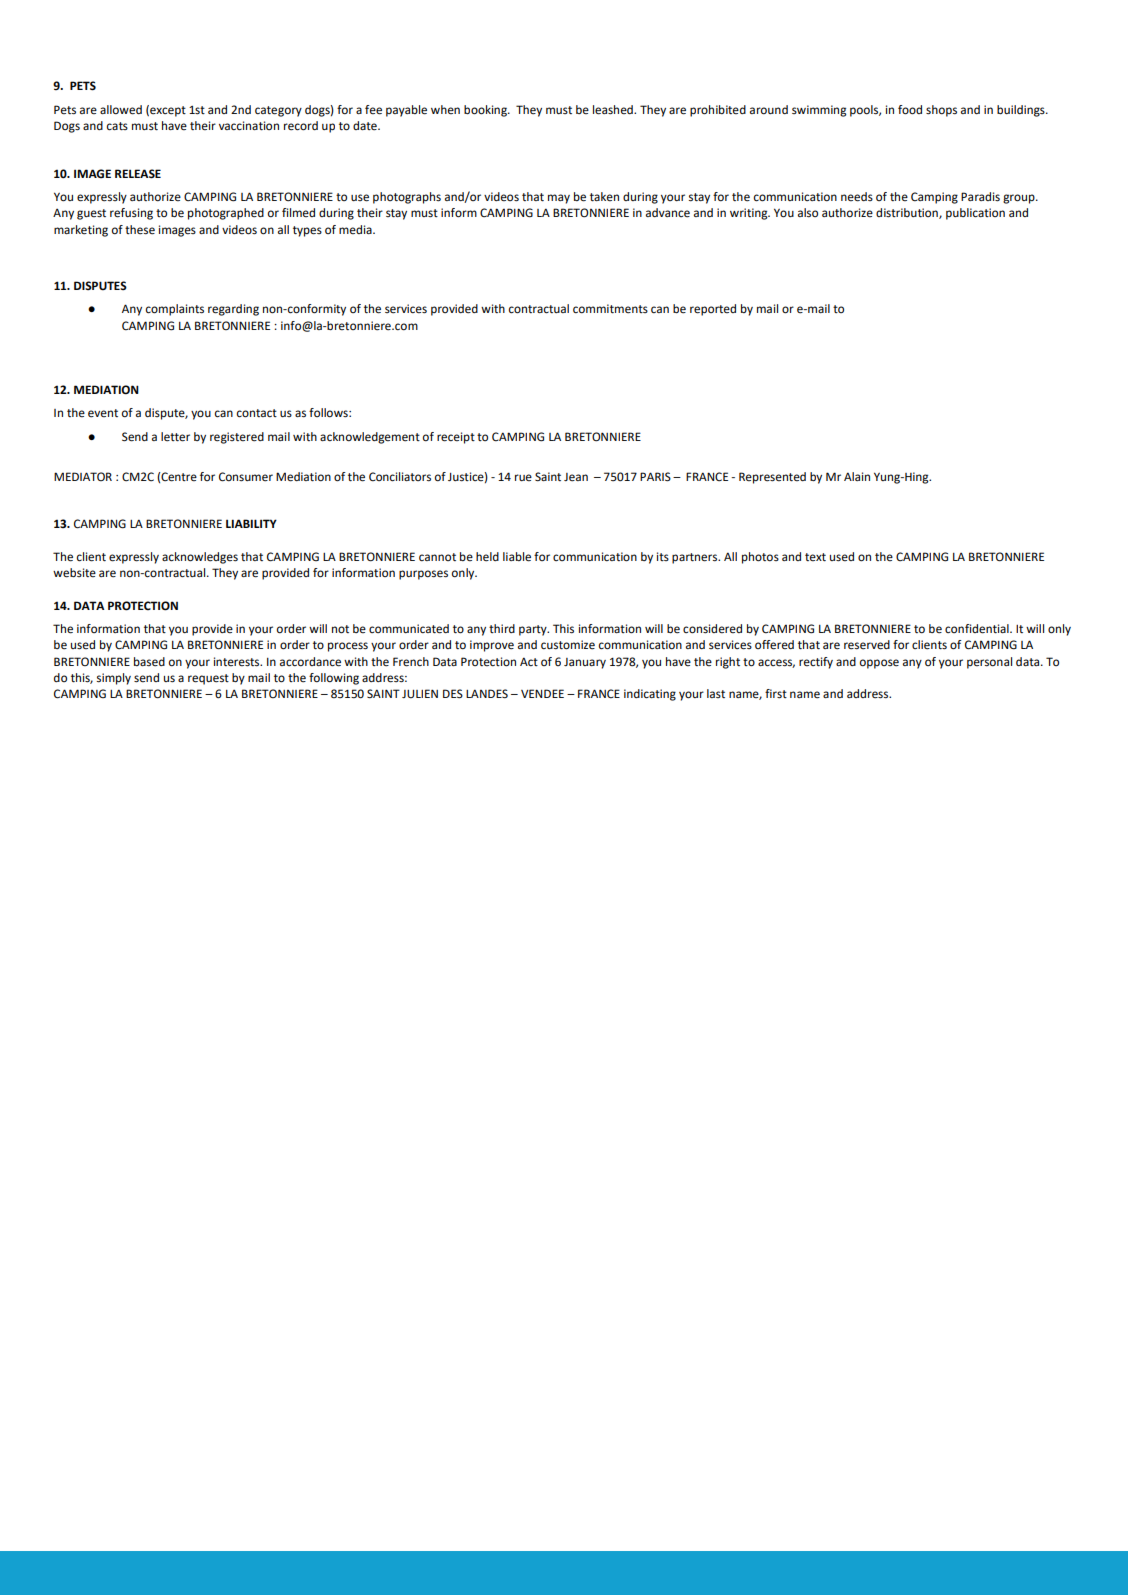 The height and width of the document is (1595, 1128). What do you see at coordinates (200, 558) in the document?
I see `acknowledges` at bounding box center [200, 558].
